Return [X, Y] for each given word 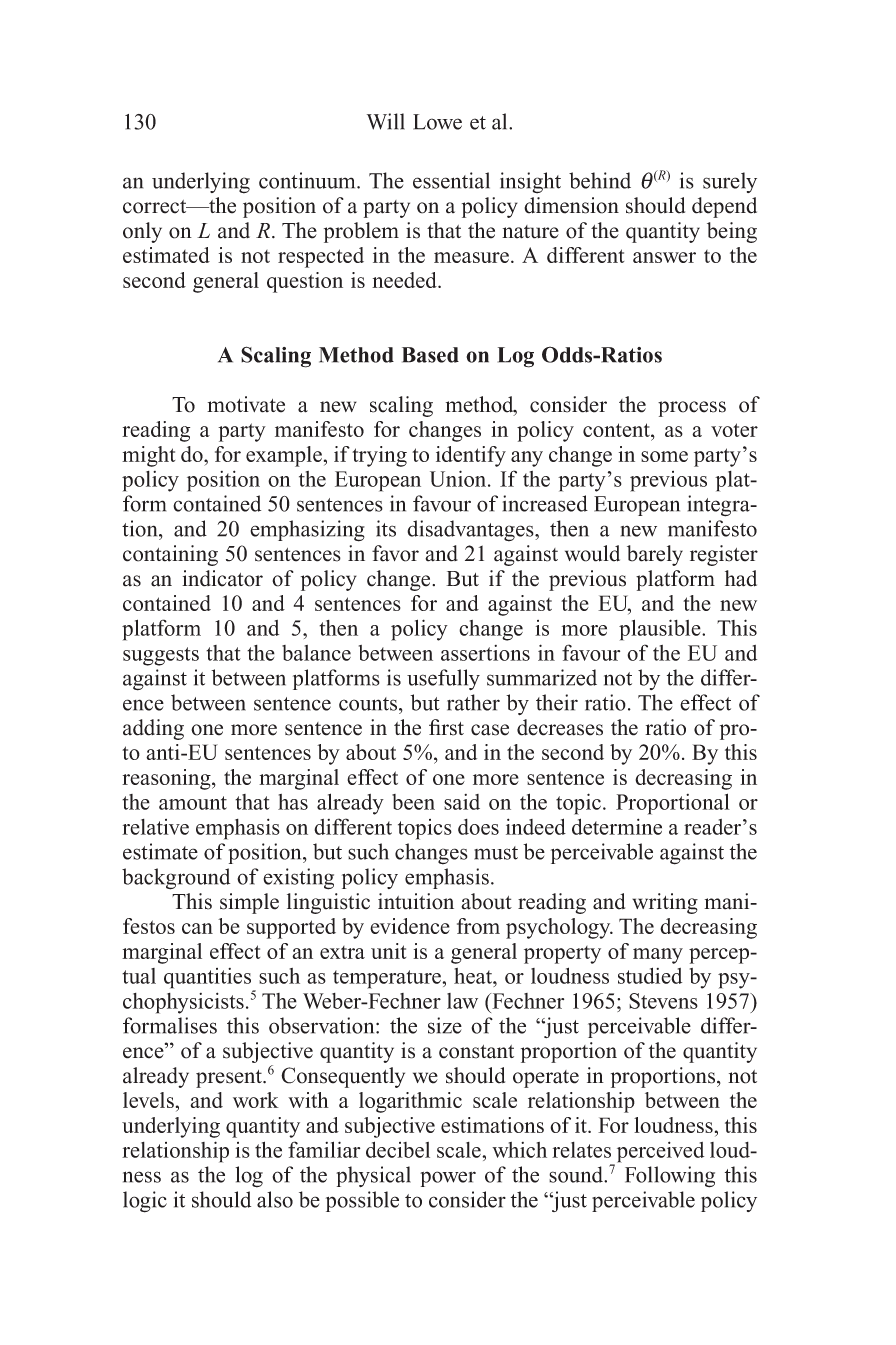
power [448, 1179]
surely [730, 182]
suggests [161, 656]
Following [670, 1177]
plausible [661, 630]
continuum [308, 180]
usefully [443, 679]
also [275, 1199]
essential [451, 180]
